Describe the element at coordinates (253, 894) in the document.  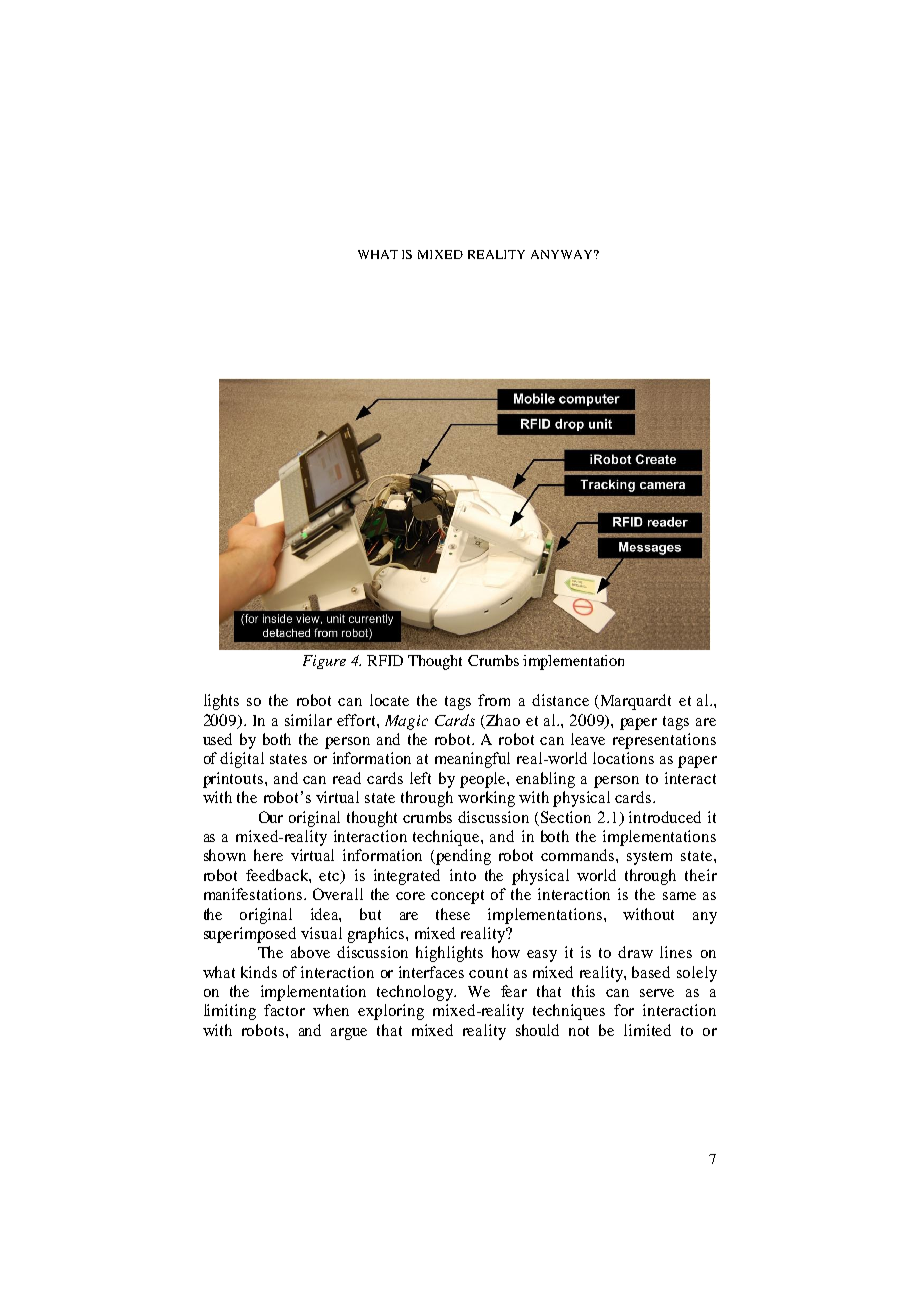
I see `manifestations` at that location.
